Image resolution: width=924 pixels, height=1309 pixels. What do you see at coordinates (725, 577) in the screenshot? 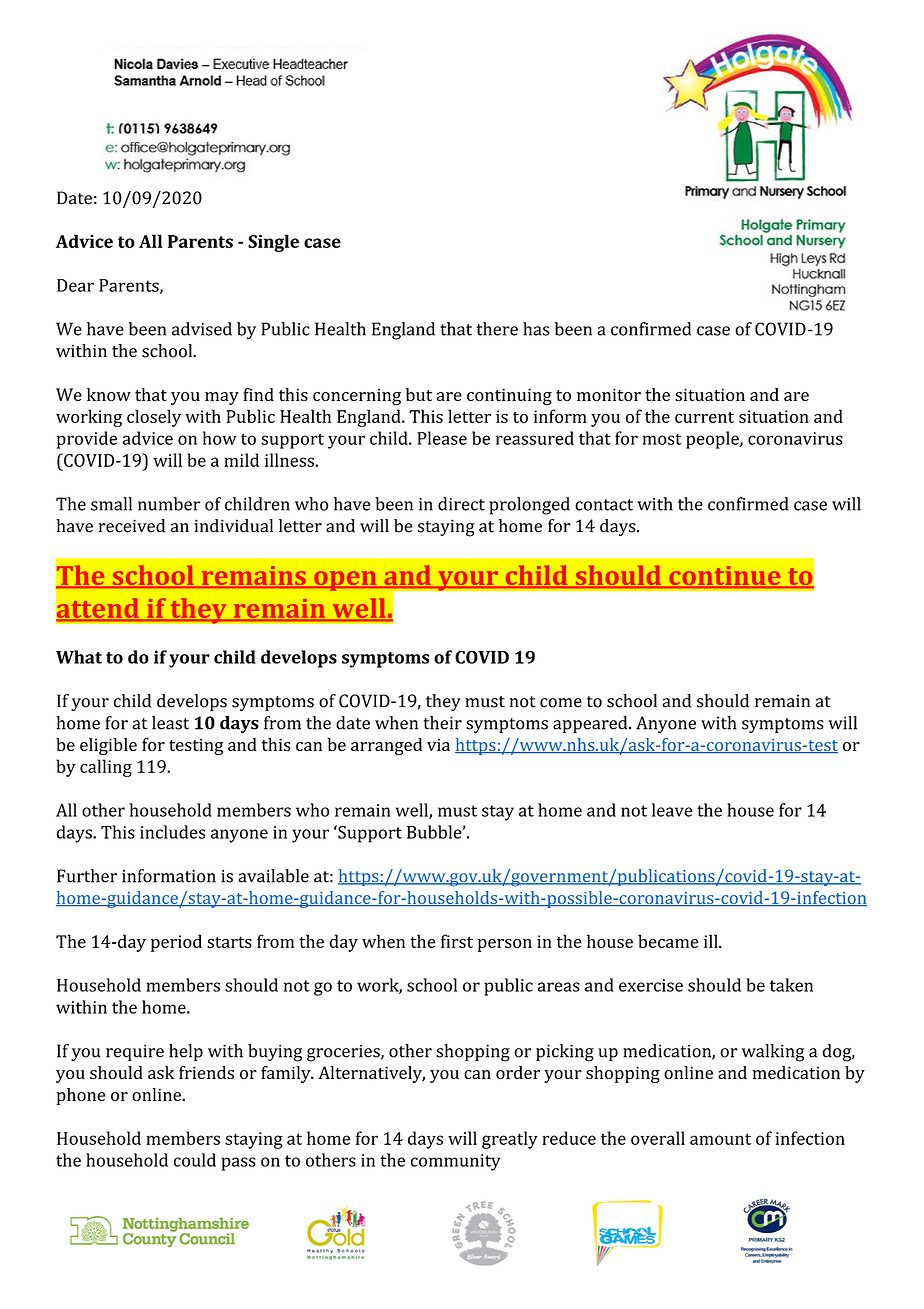
I see `continue` at bounding box center [725, 577].
